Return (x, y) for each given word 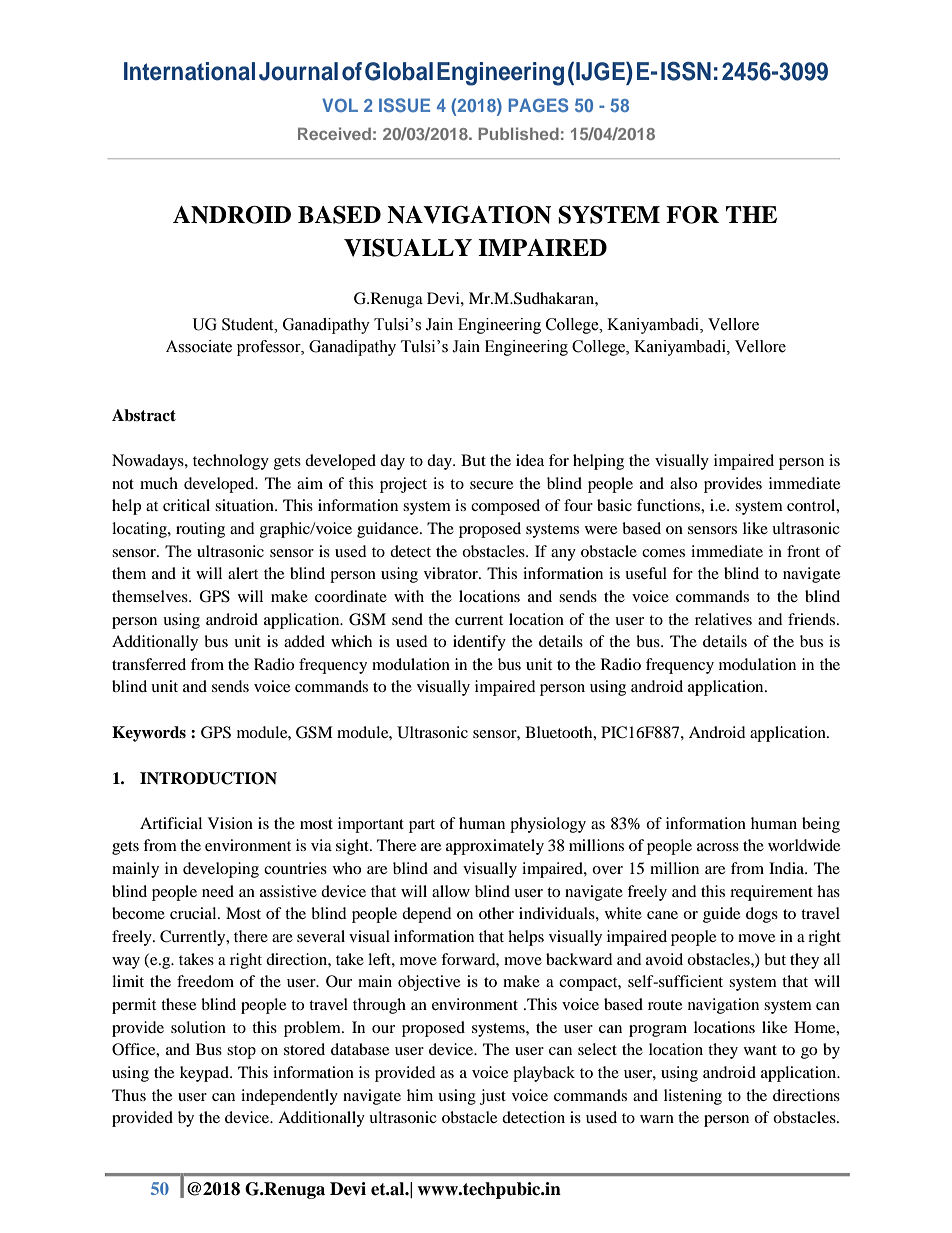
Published (518, 133)
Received (334, 133)
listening (693, 1097)
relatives (723, 619)
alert (243, 573)
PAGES (538, 105)
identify (479, 643)
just (493, 1097)
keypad (205, 1074)
